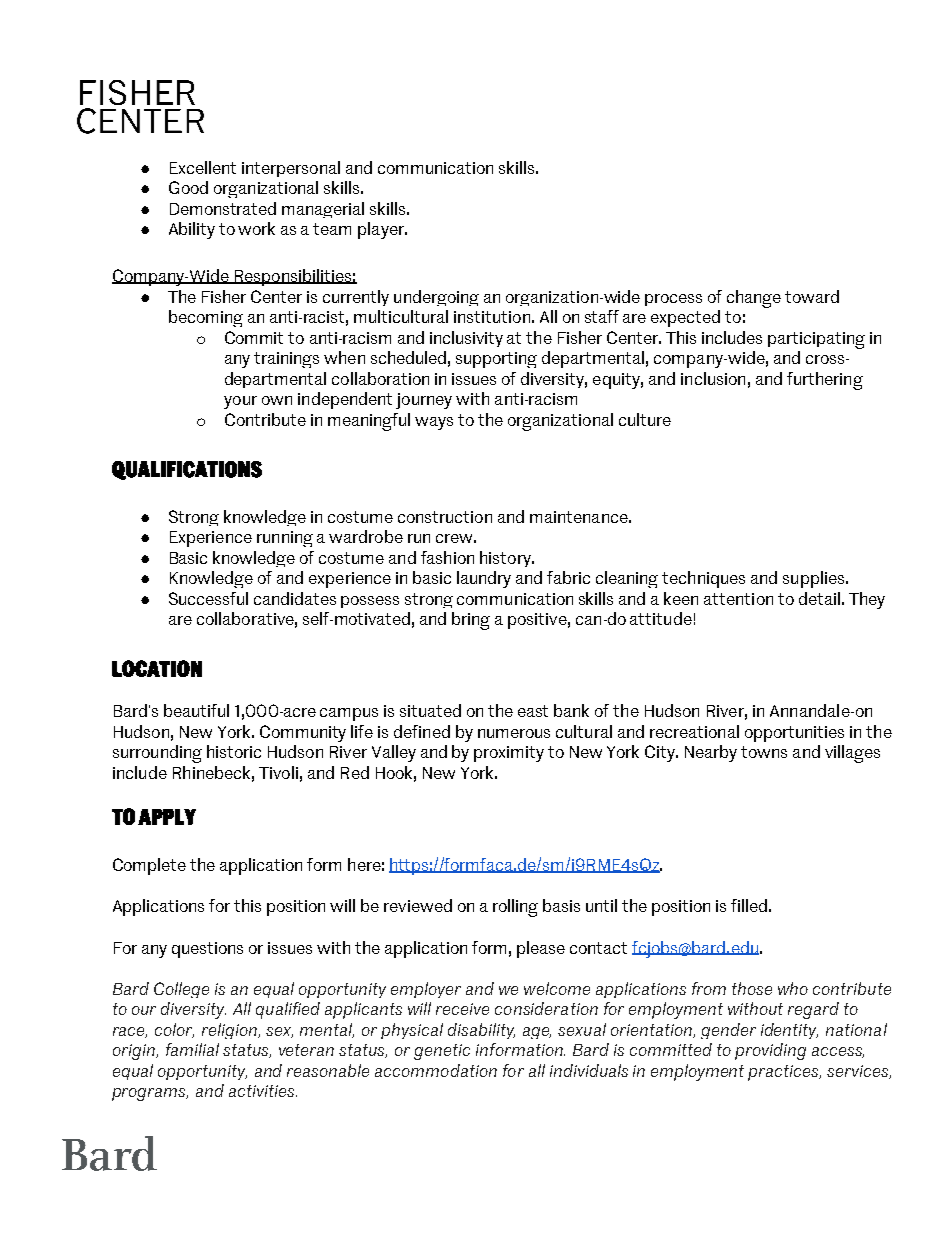 The width and height of the image is (952, 1233). Describe the element at coordinates (442, 1052) in the image. I see `genetic` at that location.
